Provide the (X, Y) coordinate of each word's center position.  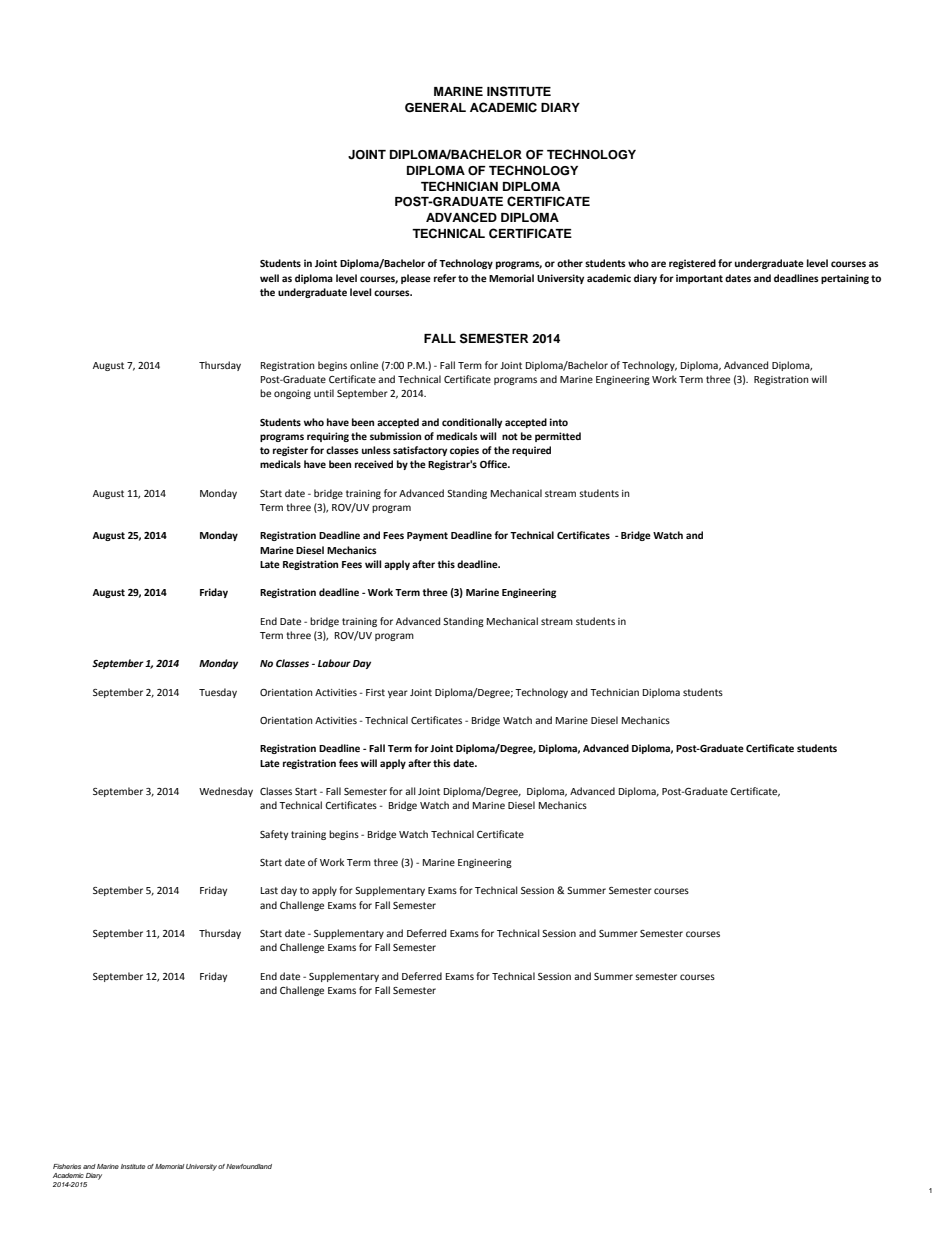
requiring (328, 437)
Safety (274, 835)
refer (445, 278)
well (269, 278)
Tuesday (218, 693)
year (398, 694)
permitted (558, 437)
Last (269, 890)
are (658, 264)
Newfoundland (249, 1166)
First (375, 692)
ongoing (292, 394)
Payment (427, 536)
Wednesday (226, 792)
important (699, 279)
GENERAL (435, 108)
